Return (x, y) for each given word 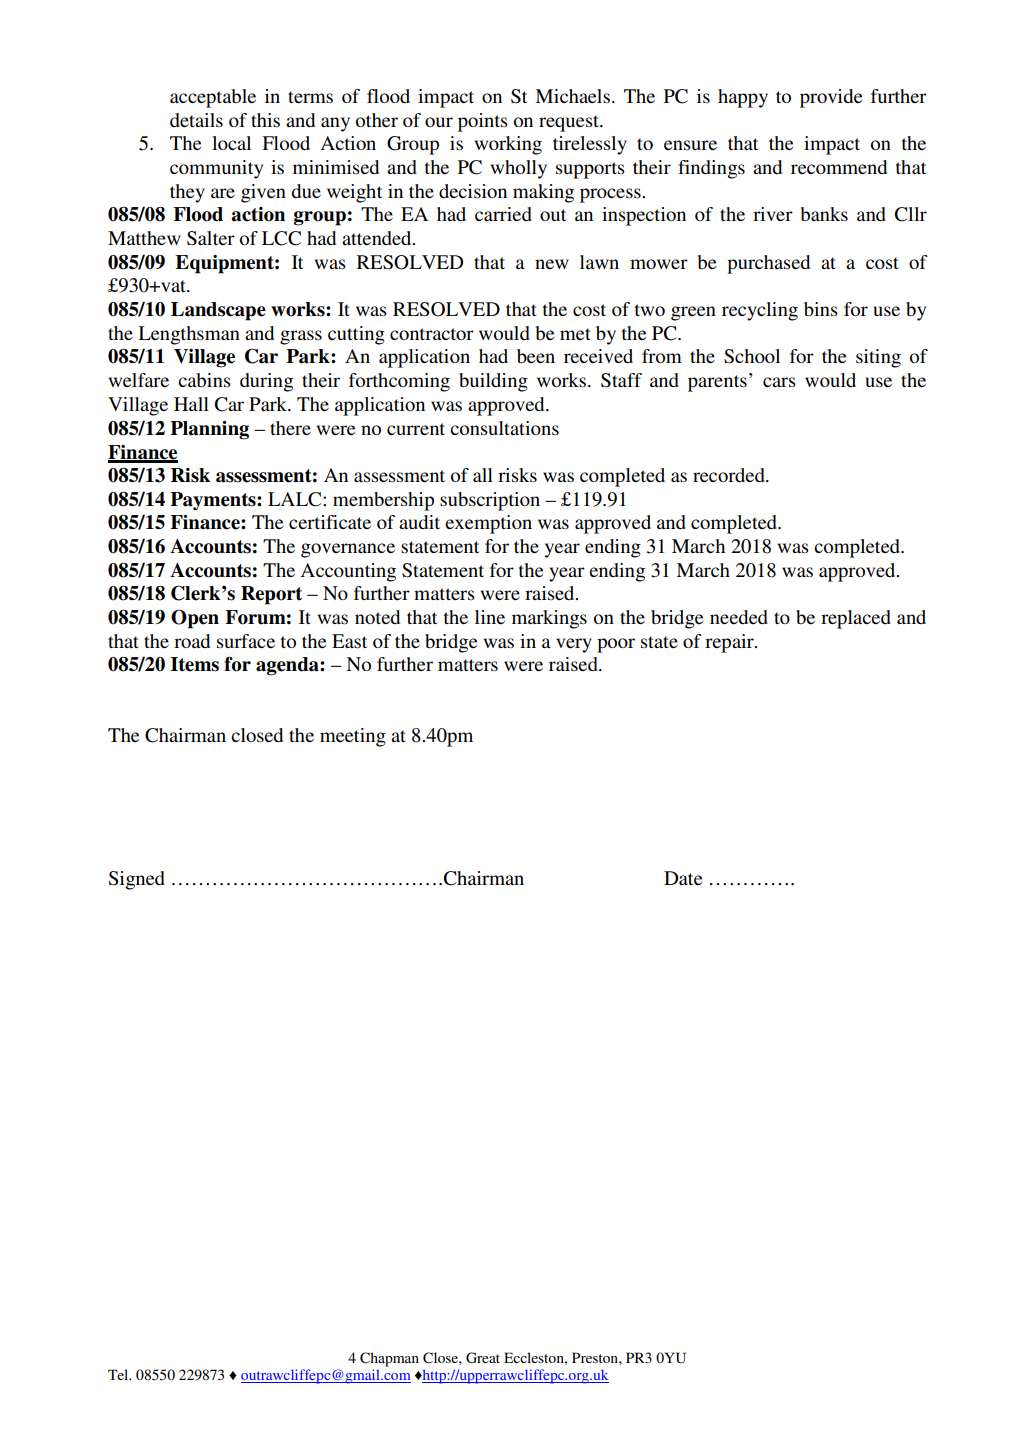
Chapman (389, 1359)
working (508, 145)
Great (483, 1358)
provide (831, 98)
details (196, 120)
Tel (119, 1374)
